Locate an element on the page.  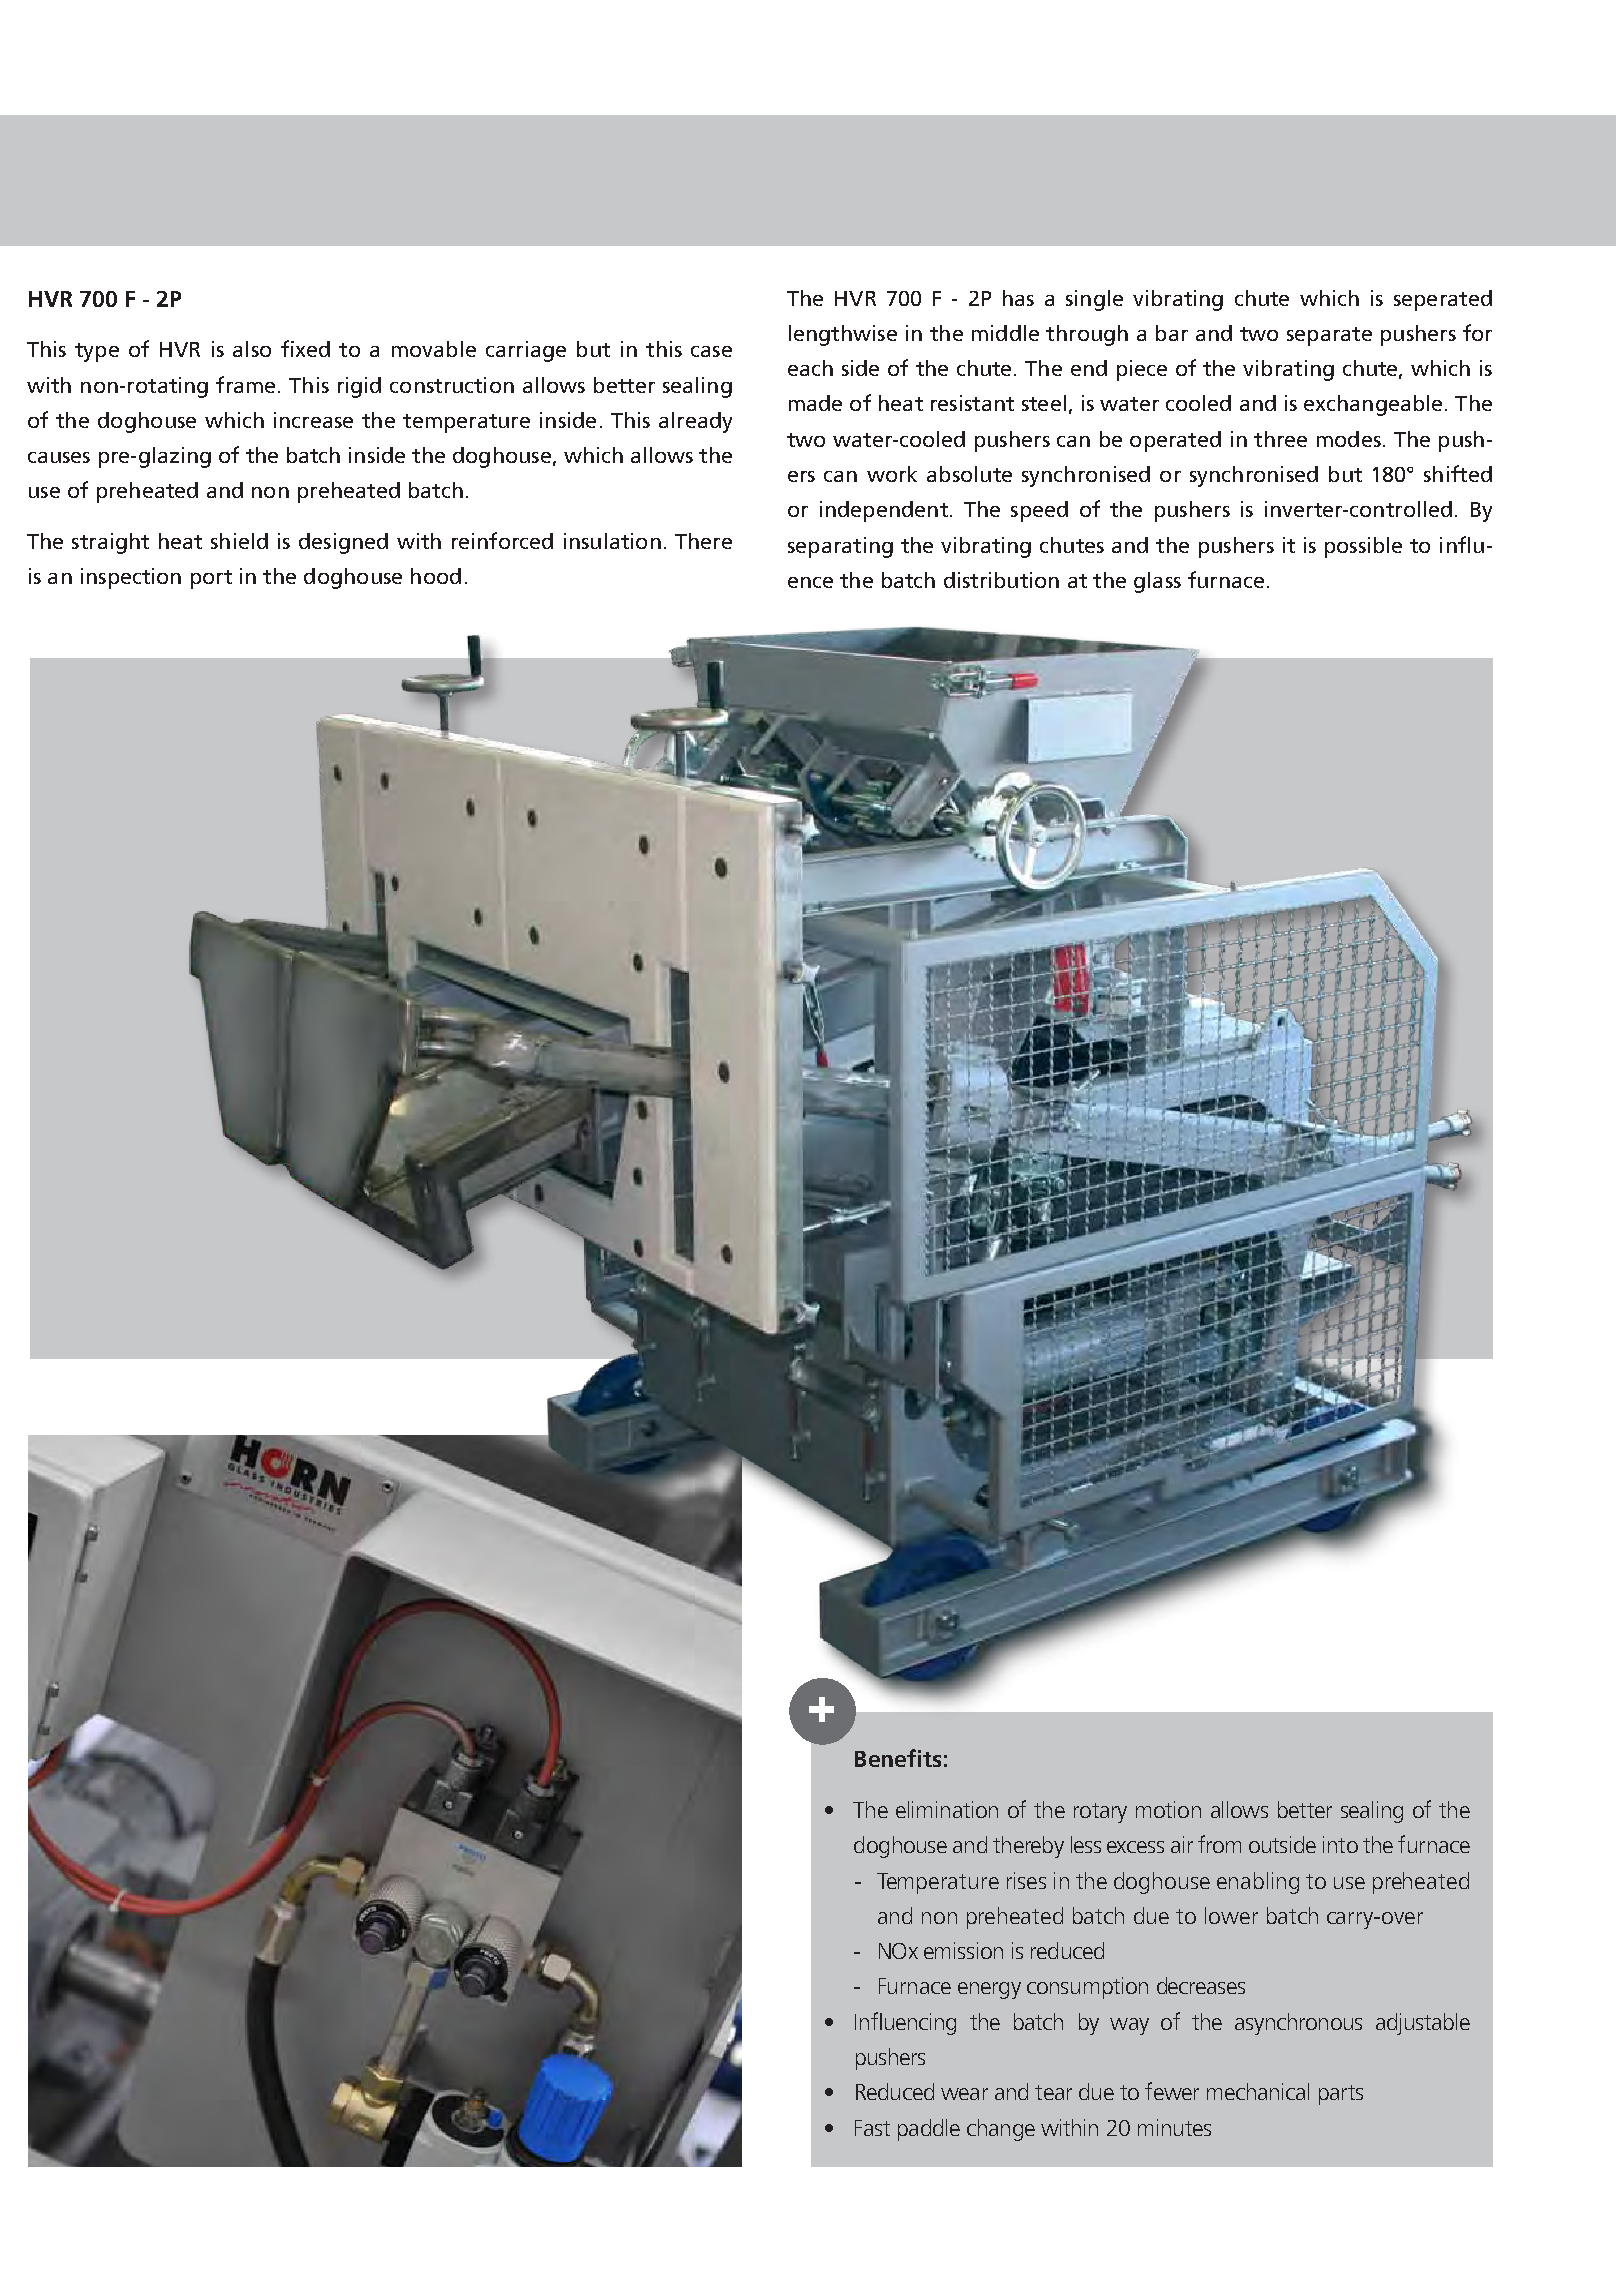
into is located at coordinates (1340, 1844).
